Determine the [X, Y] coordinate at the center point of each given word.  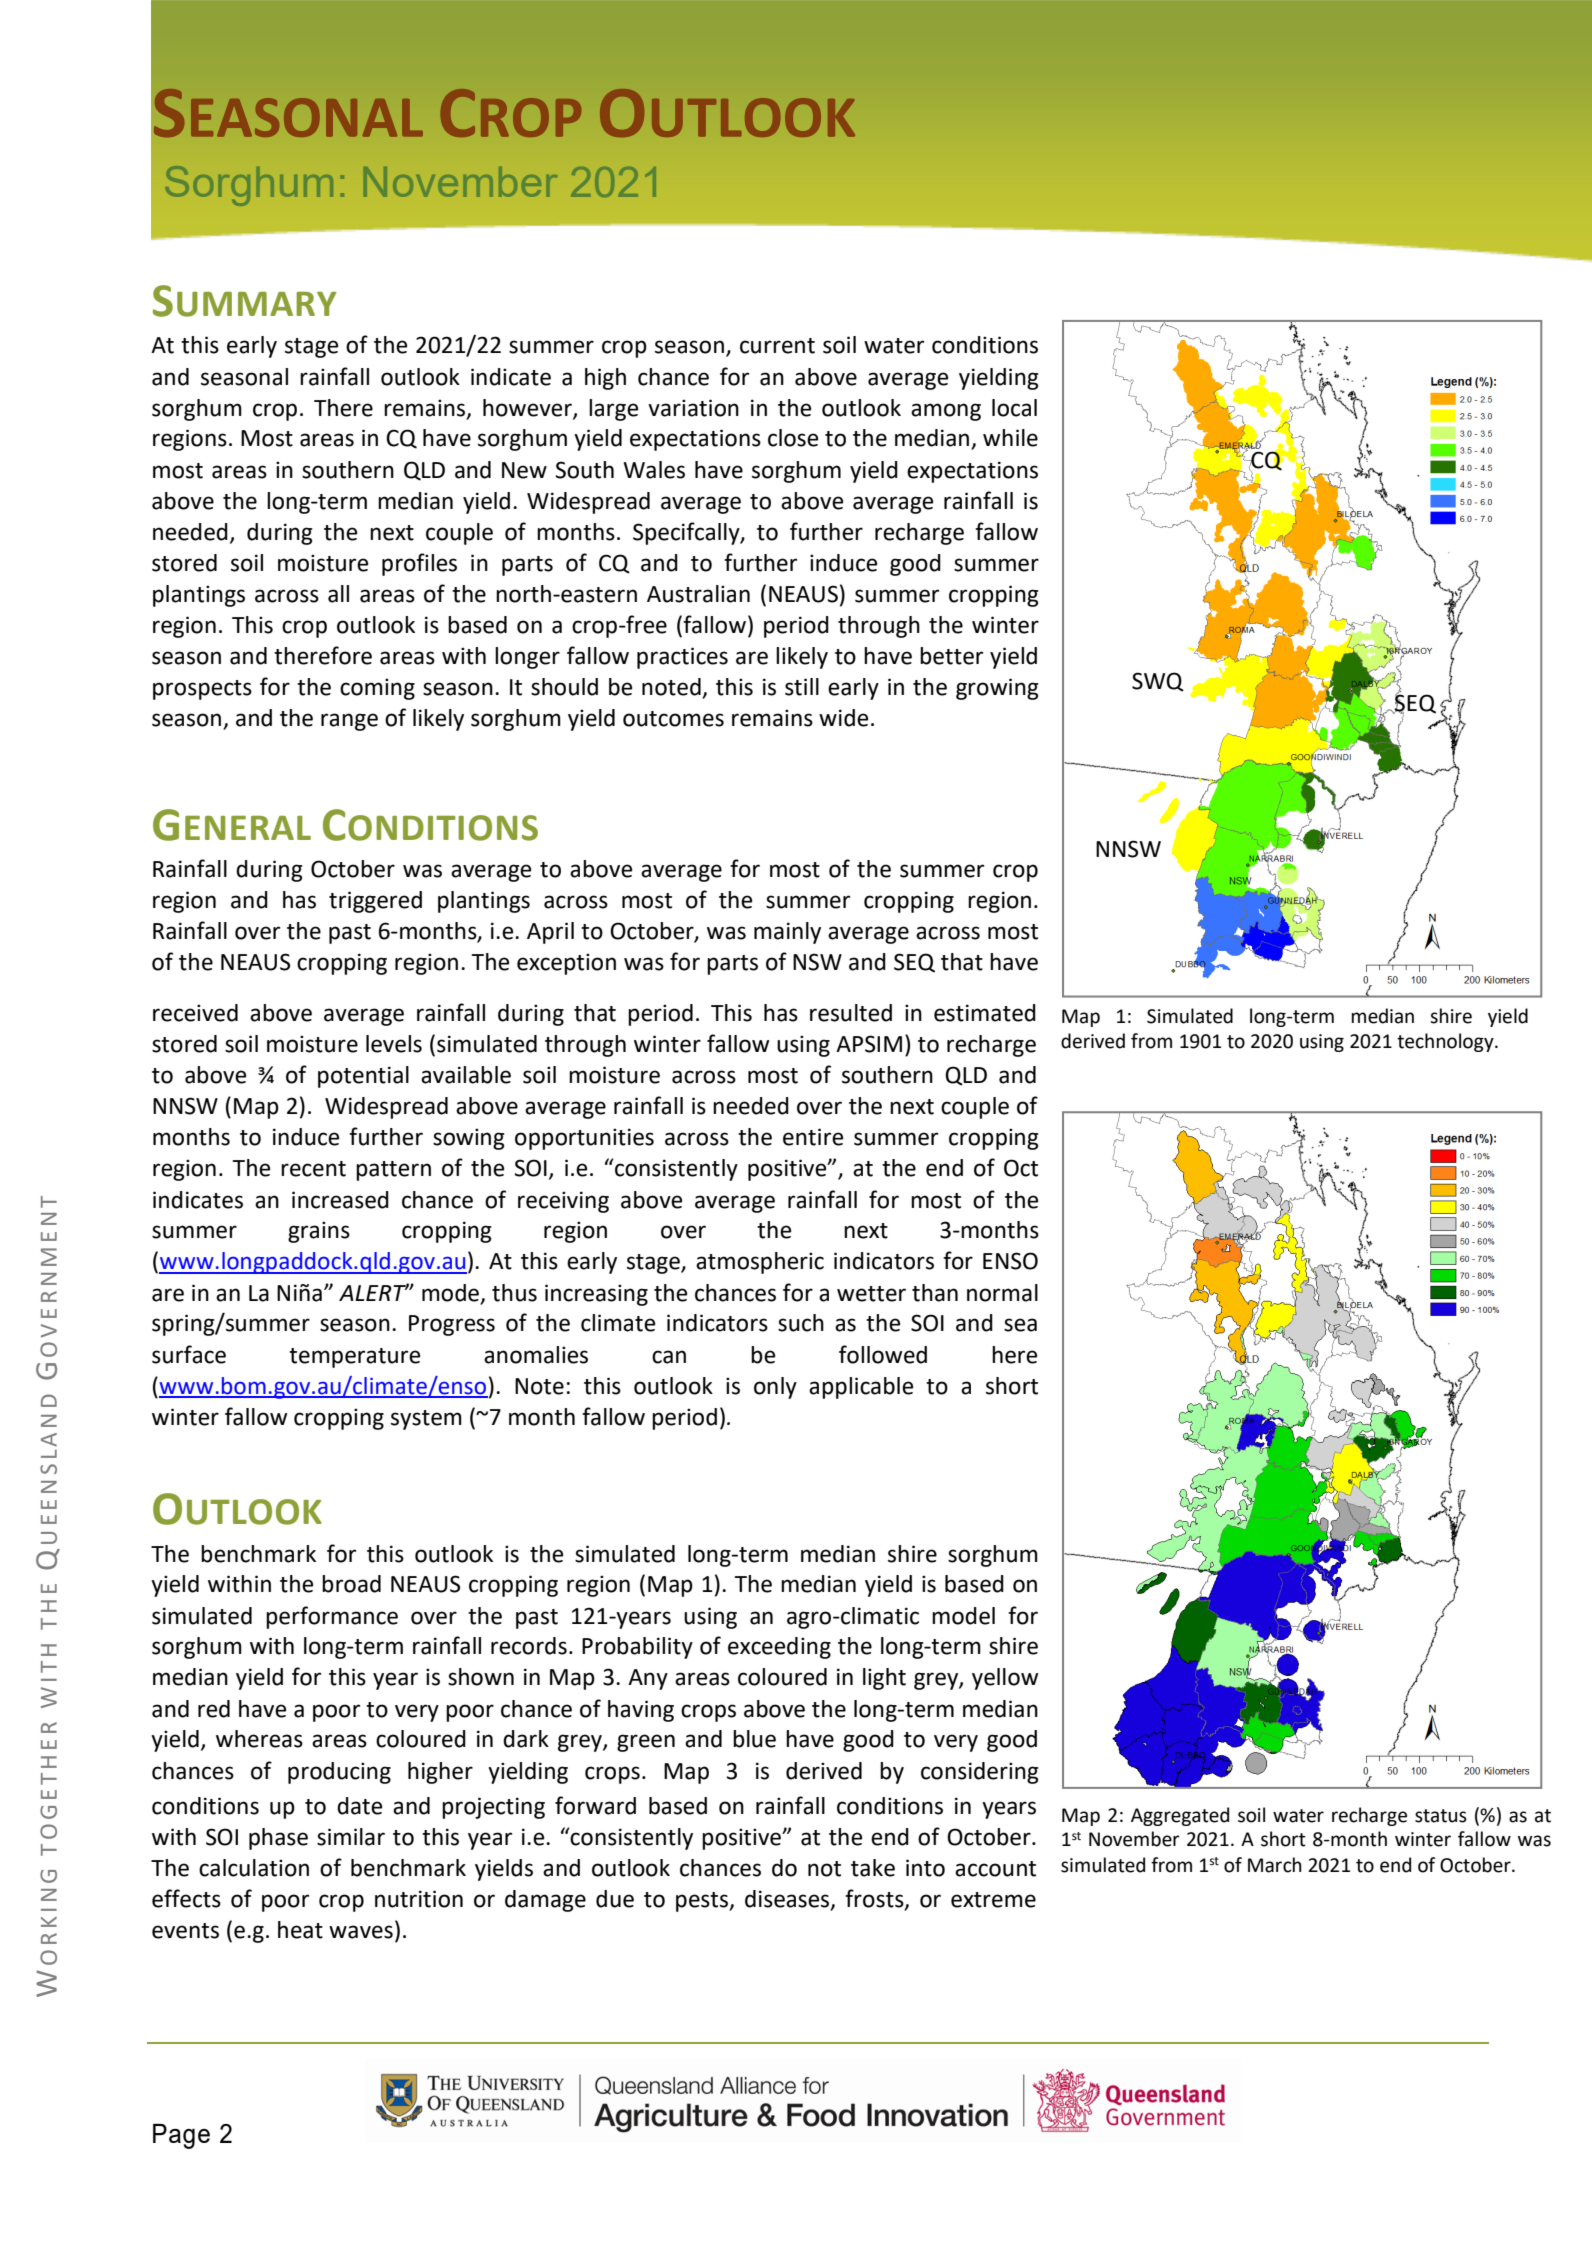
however [528, 408]
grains [319, 1232]
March [1275, 1865]
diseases [788, 1900]
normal [1002, 1293]
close [793, 438]
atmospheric [760, 1263]
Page [181, 2136]
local [1014, 408]
